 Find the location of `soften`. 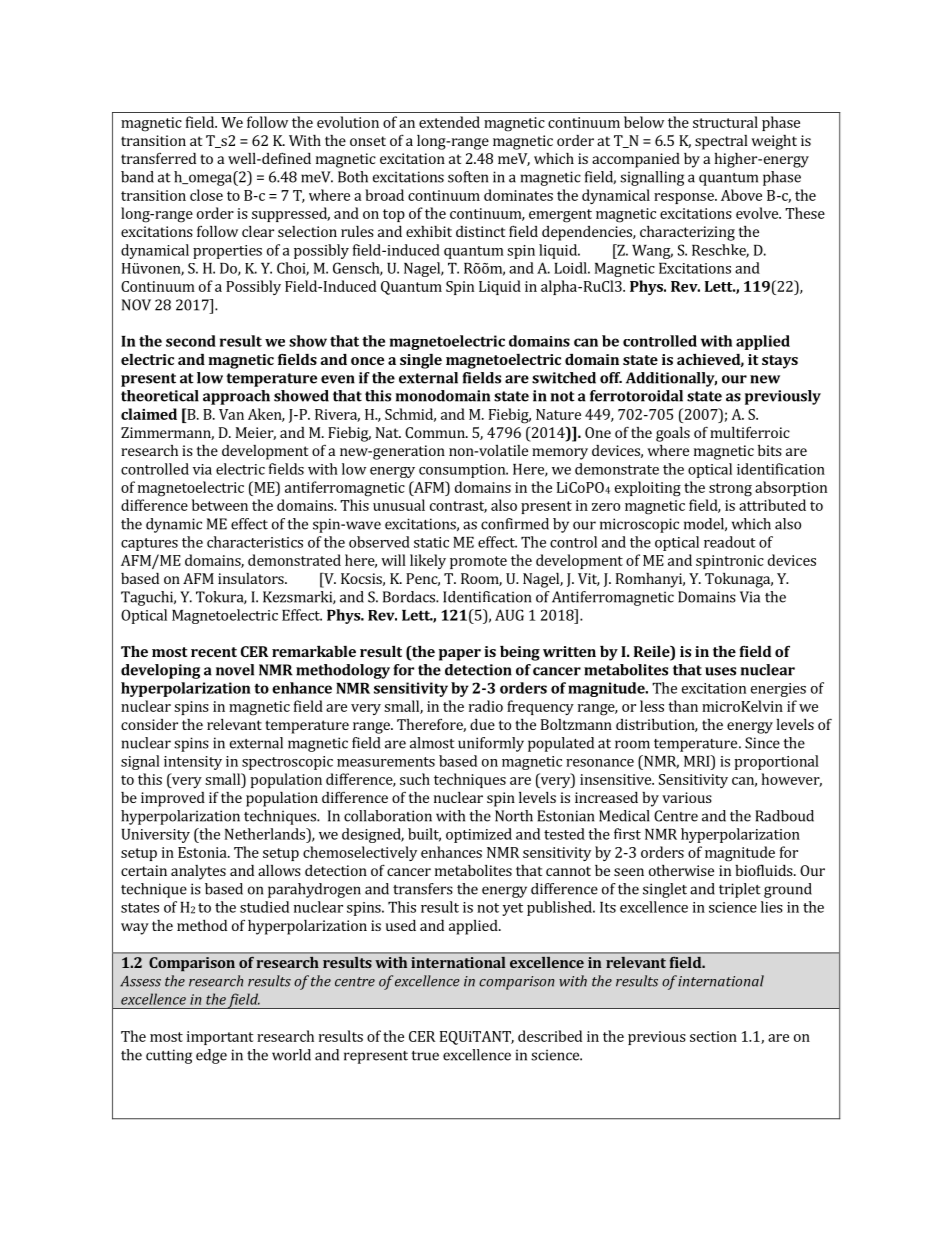

soften is located at coordinates (468, 177).
